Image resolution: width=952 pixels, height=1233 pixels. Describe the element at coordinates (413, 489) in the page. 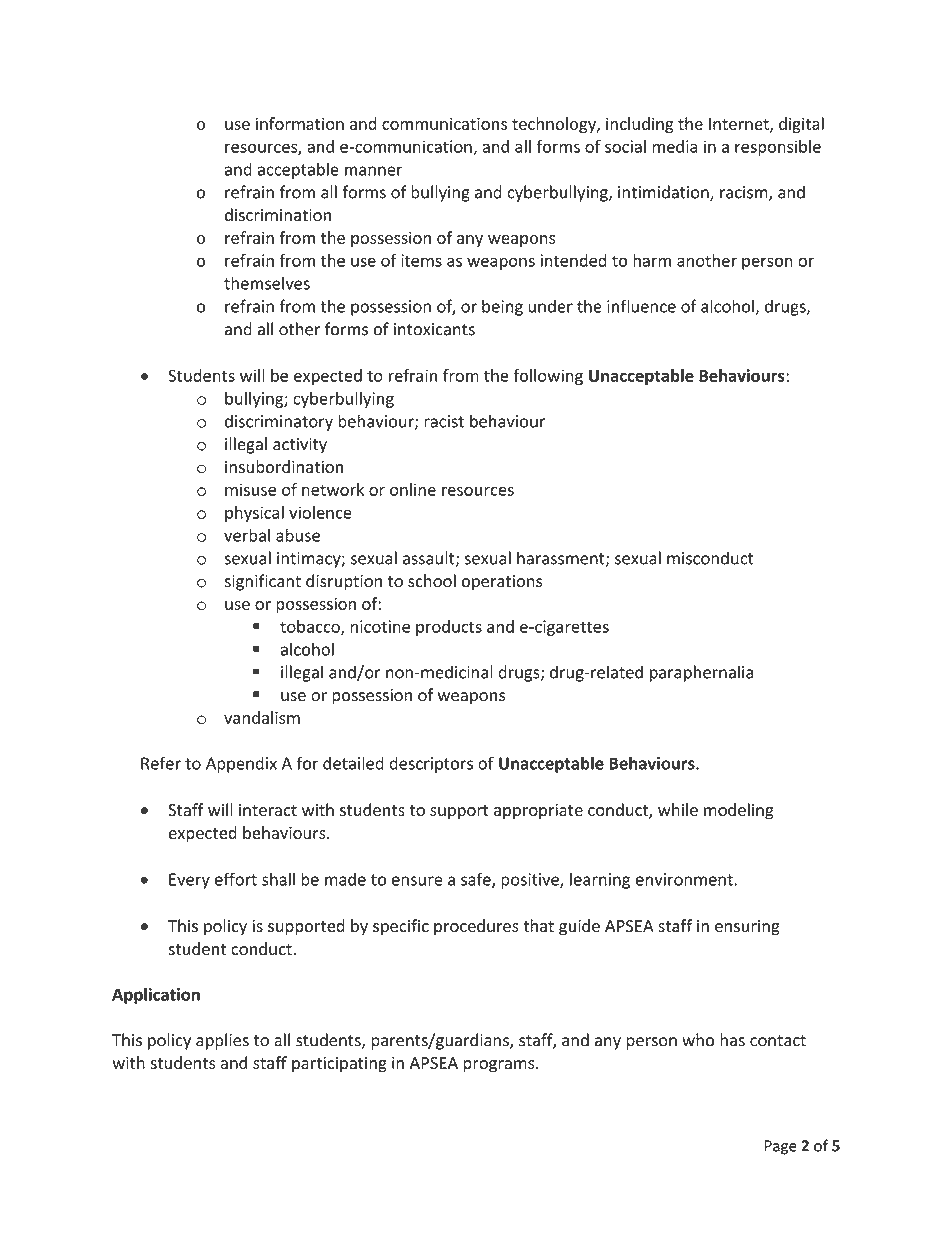

I see `online` at that location.
